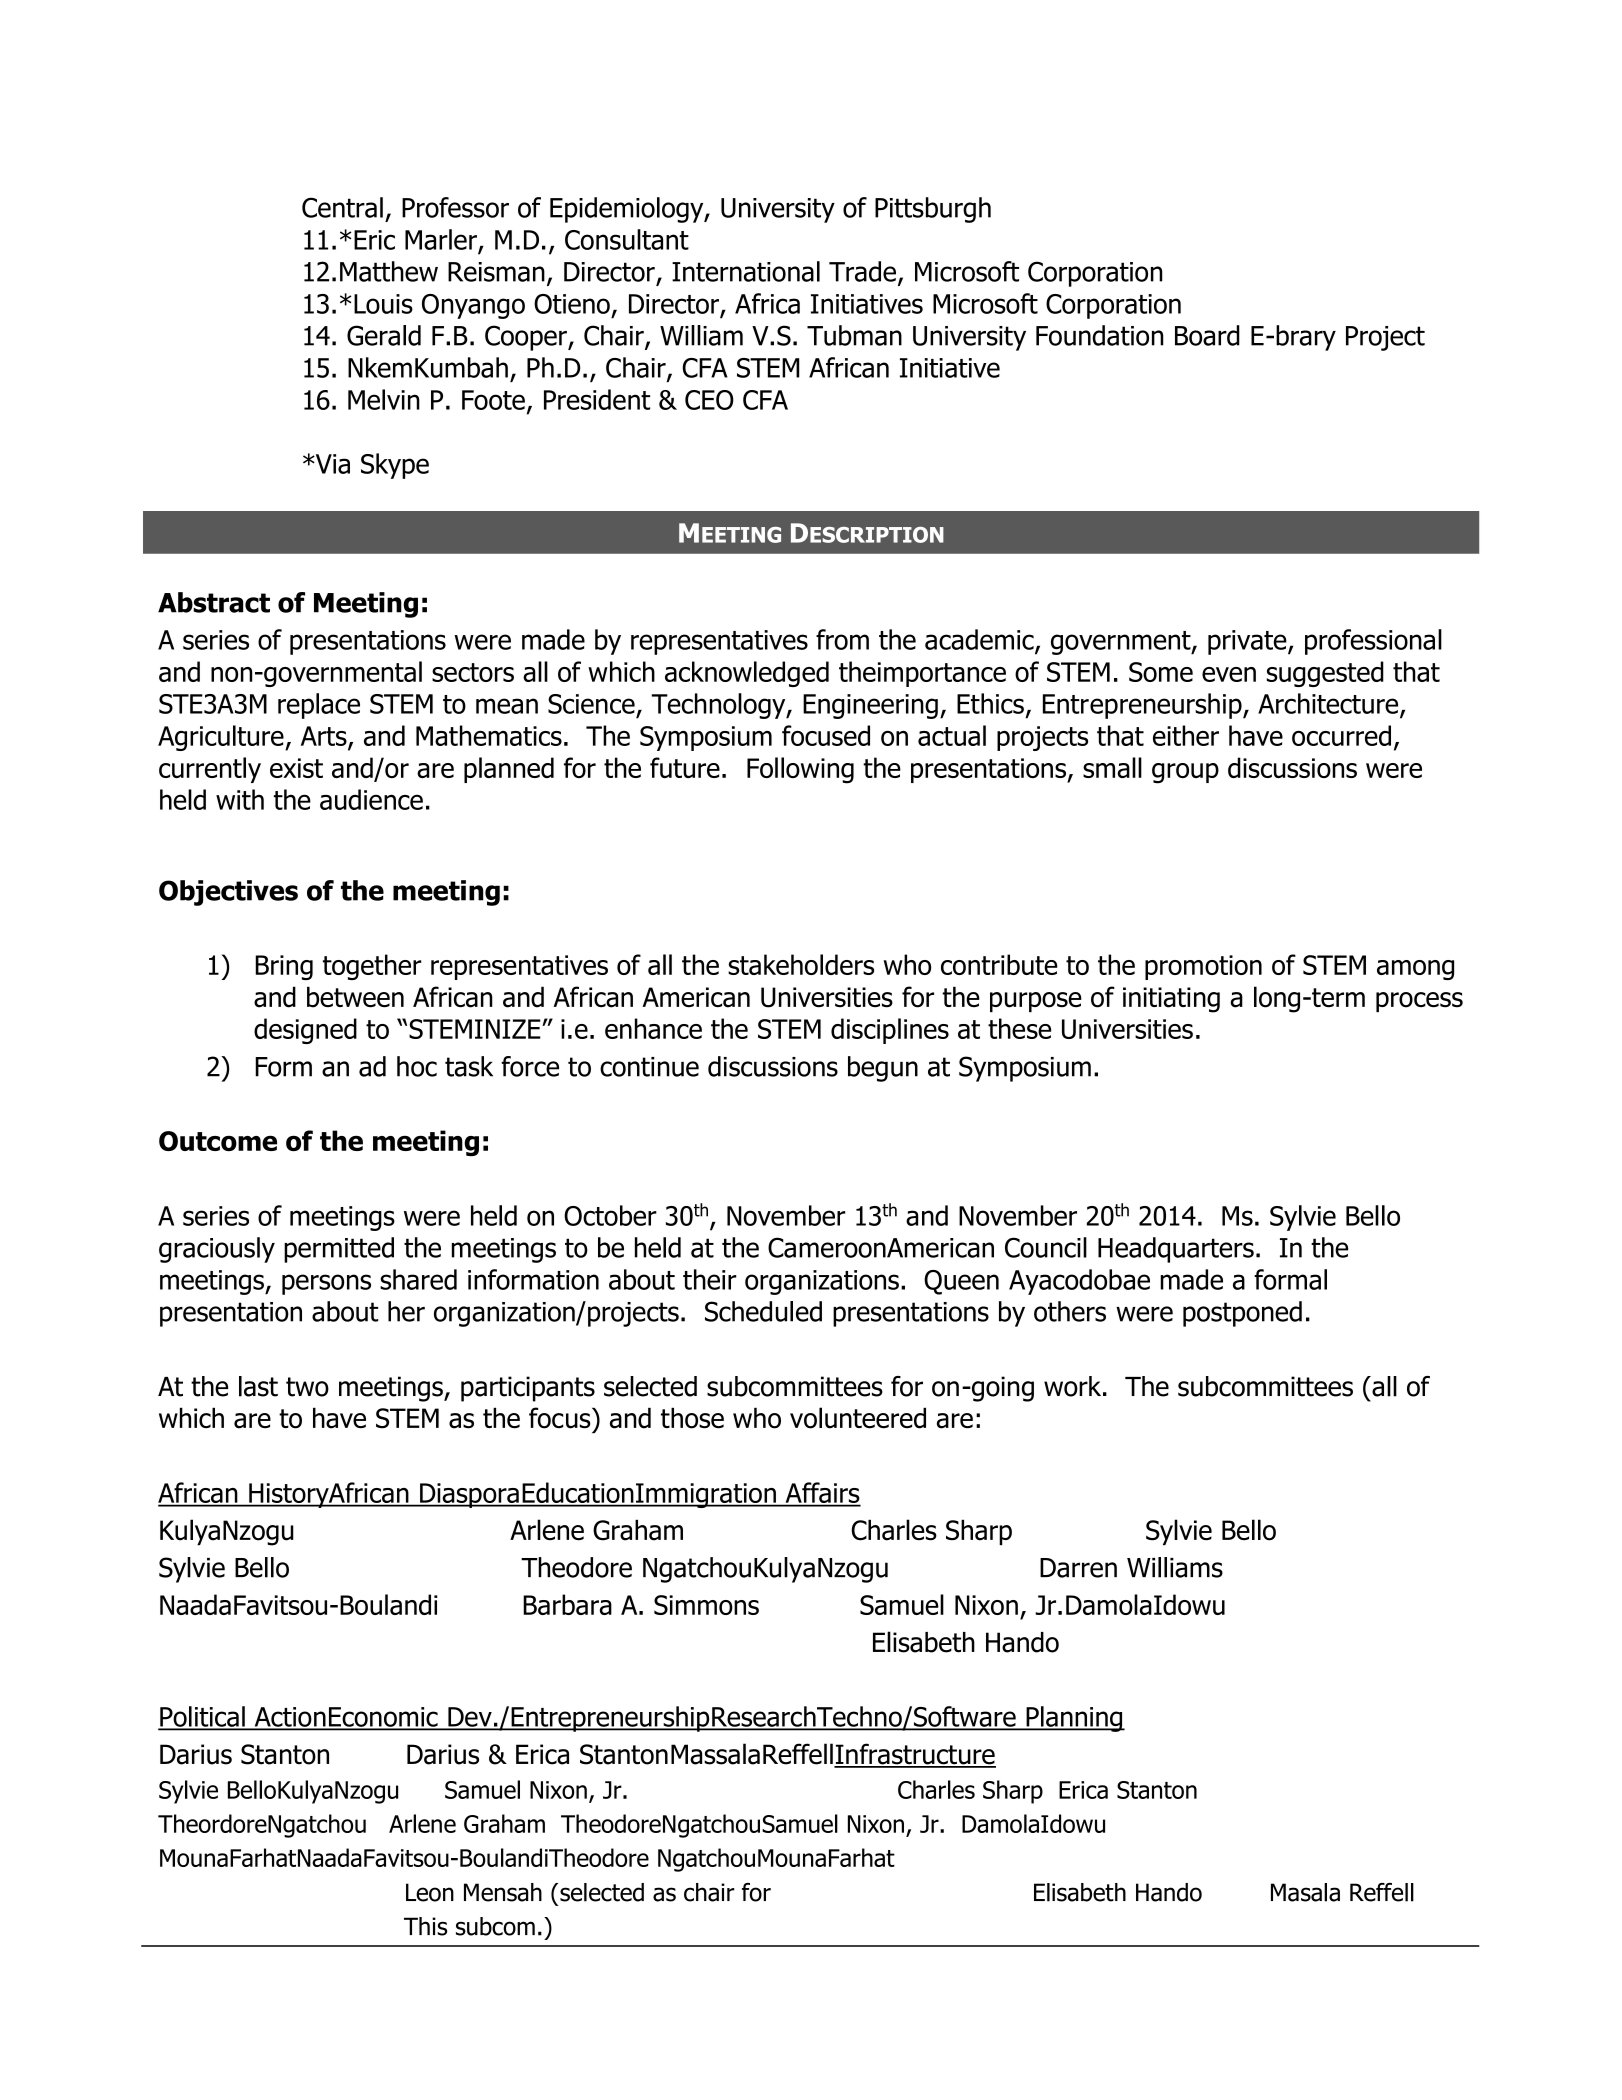  I want to click on Central, so click(342, 207).
